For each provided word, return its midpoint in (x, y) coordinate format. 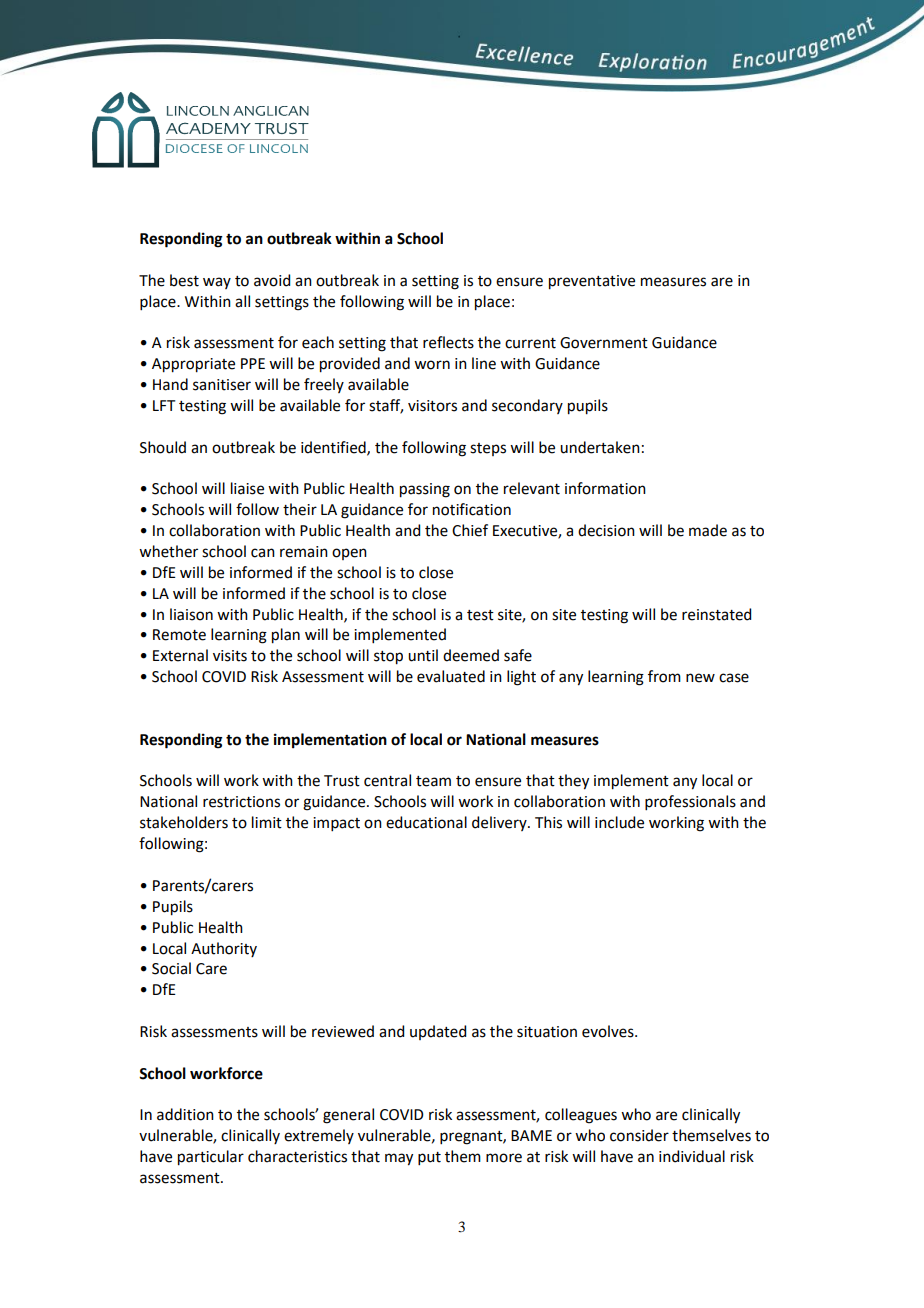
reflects (448, 342)
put (429, 1158)
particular (211, 1158)
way (217, 283)
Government (604, 343)
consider (639, 1135)
